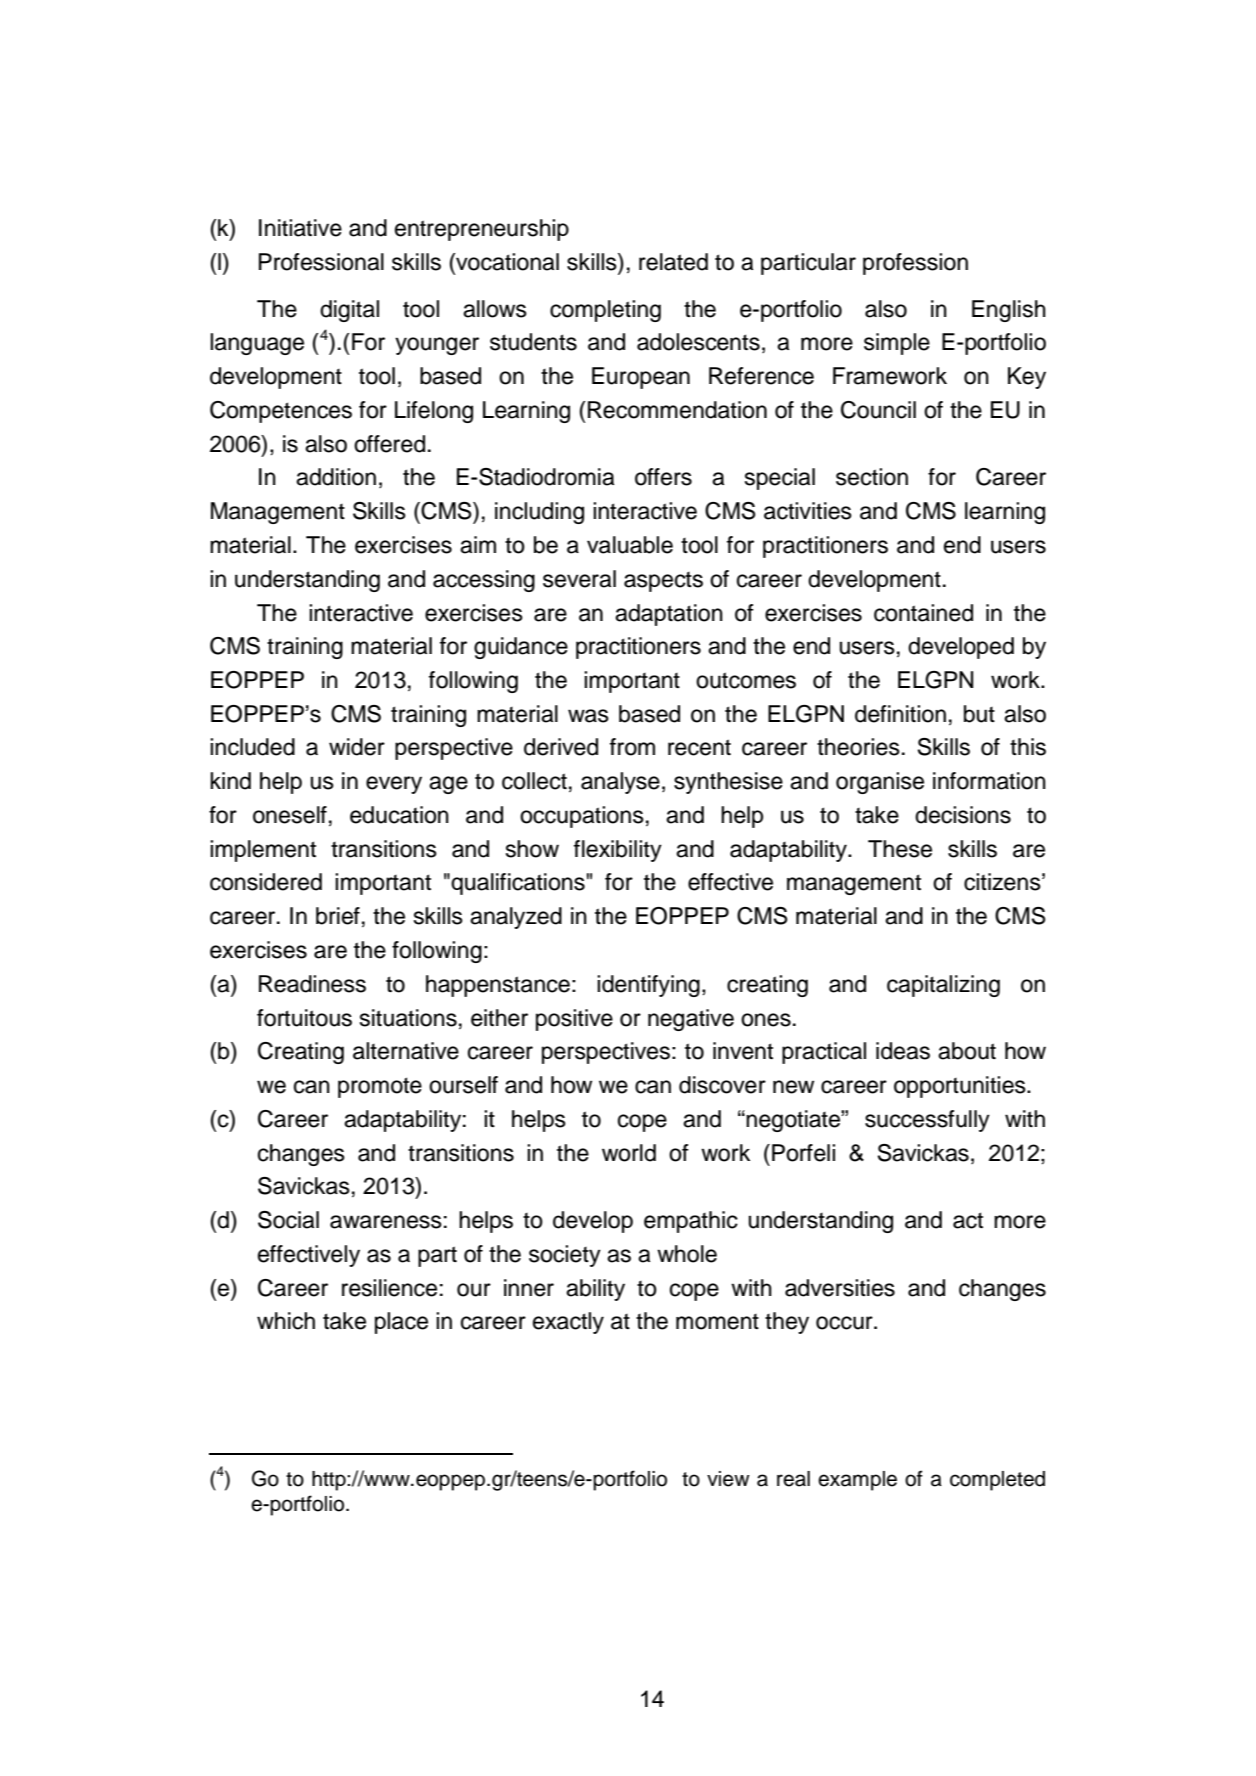  Describe the element at coordinates (300, 228) in the screenshot. I see `Initiative` at that location.
